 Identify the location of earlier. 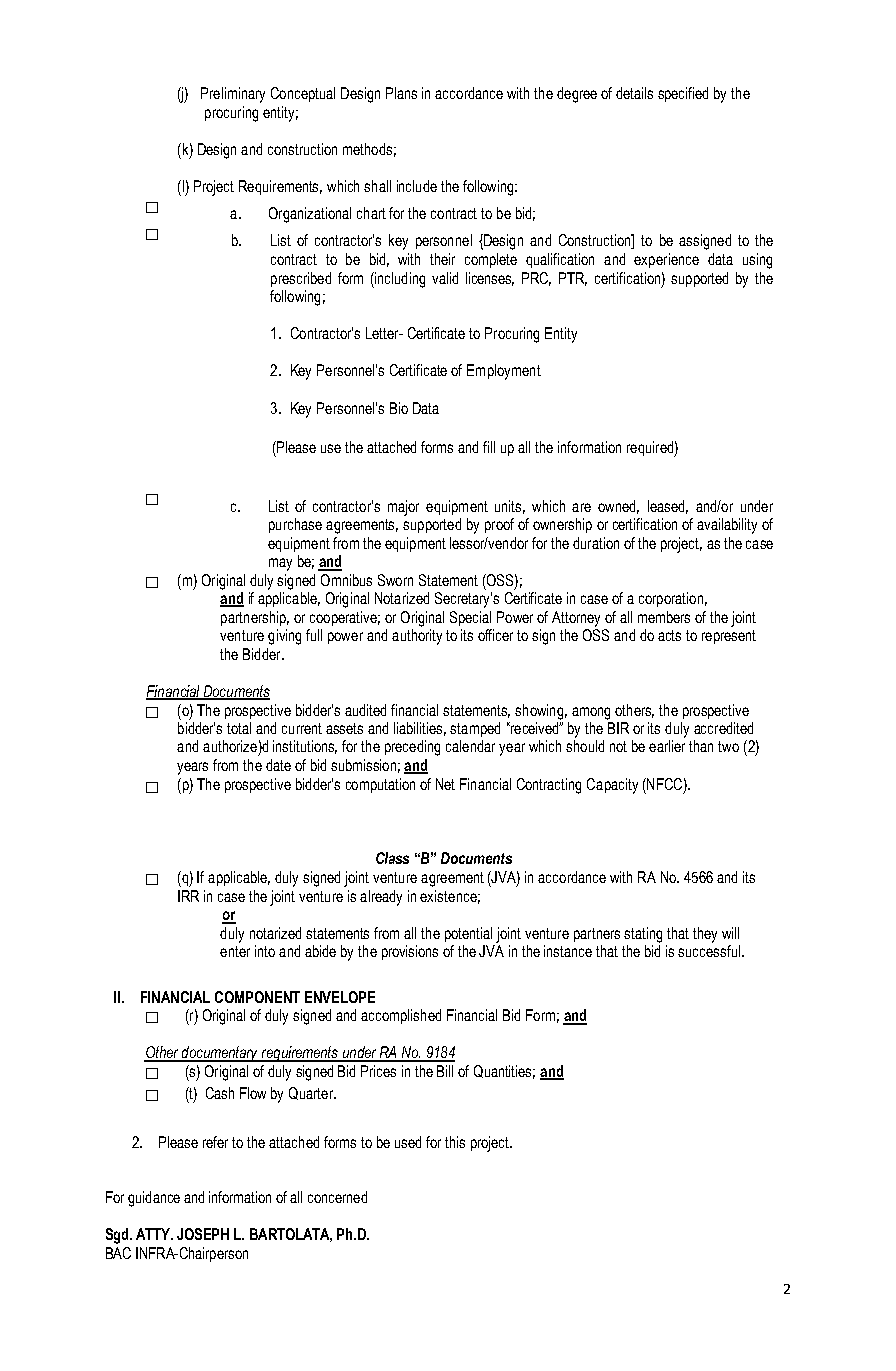
(667, 746).
